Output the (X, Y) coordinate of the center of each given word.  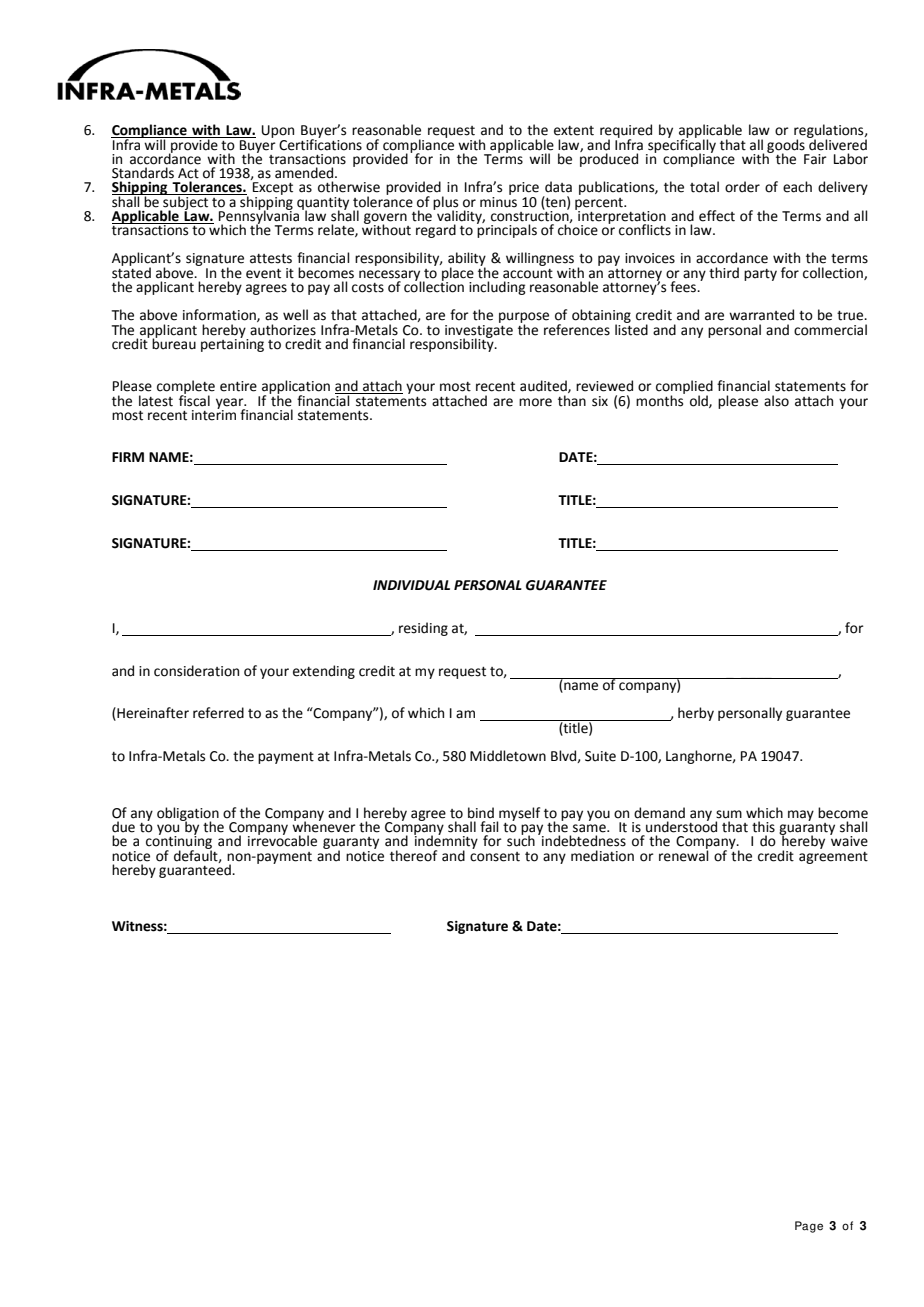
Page (809, 1227)
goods (787, 147)
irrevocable (282, 840)
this (763, 827)
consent (495, 857)
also (776, 401)
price (524, 188)
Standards (143, 173)
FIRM (128, 457)
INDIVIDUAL (411, 585)
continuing (179, 843)
